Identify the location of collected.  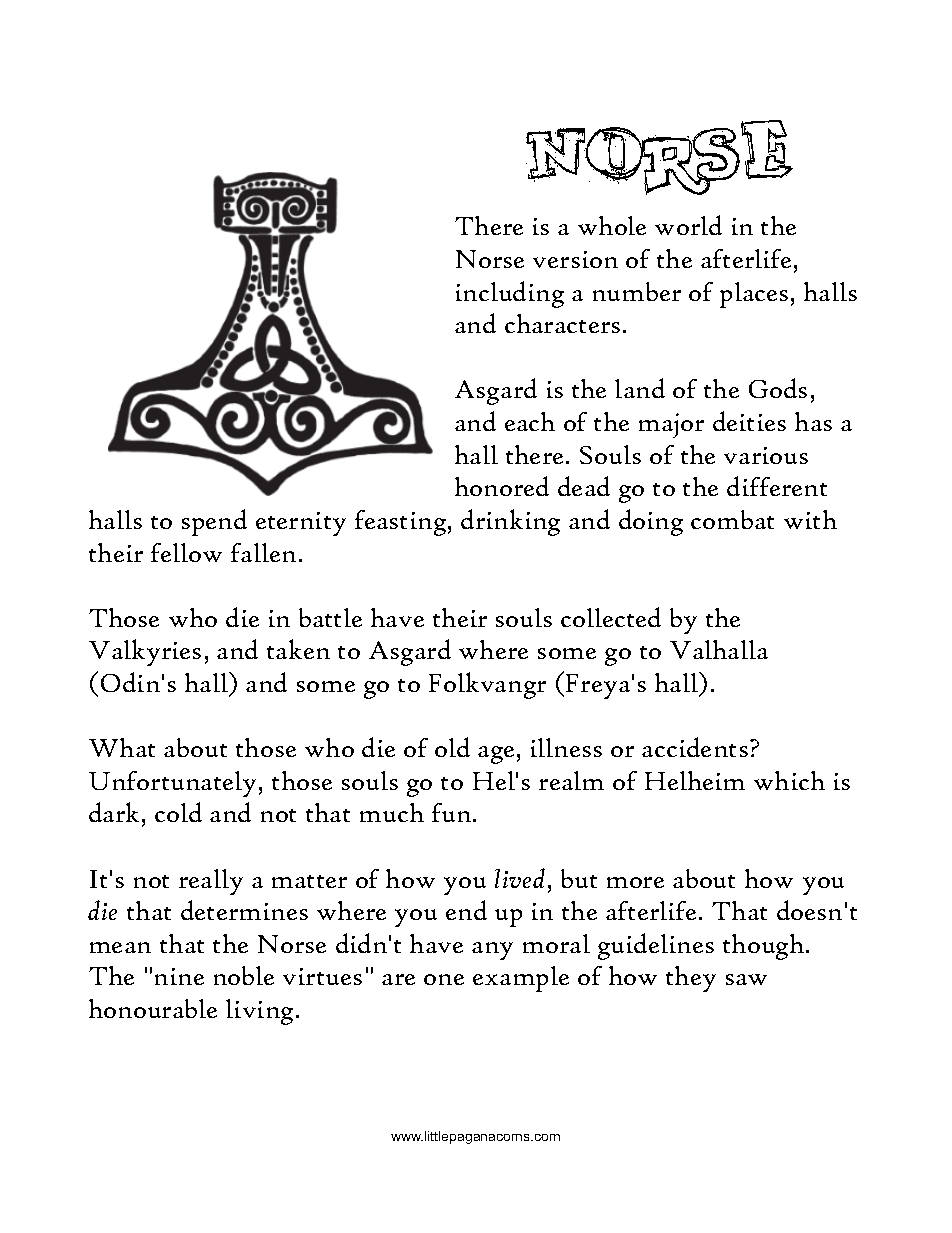
(611, 617).
